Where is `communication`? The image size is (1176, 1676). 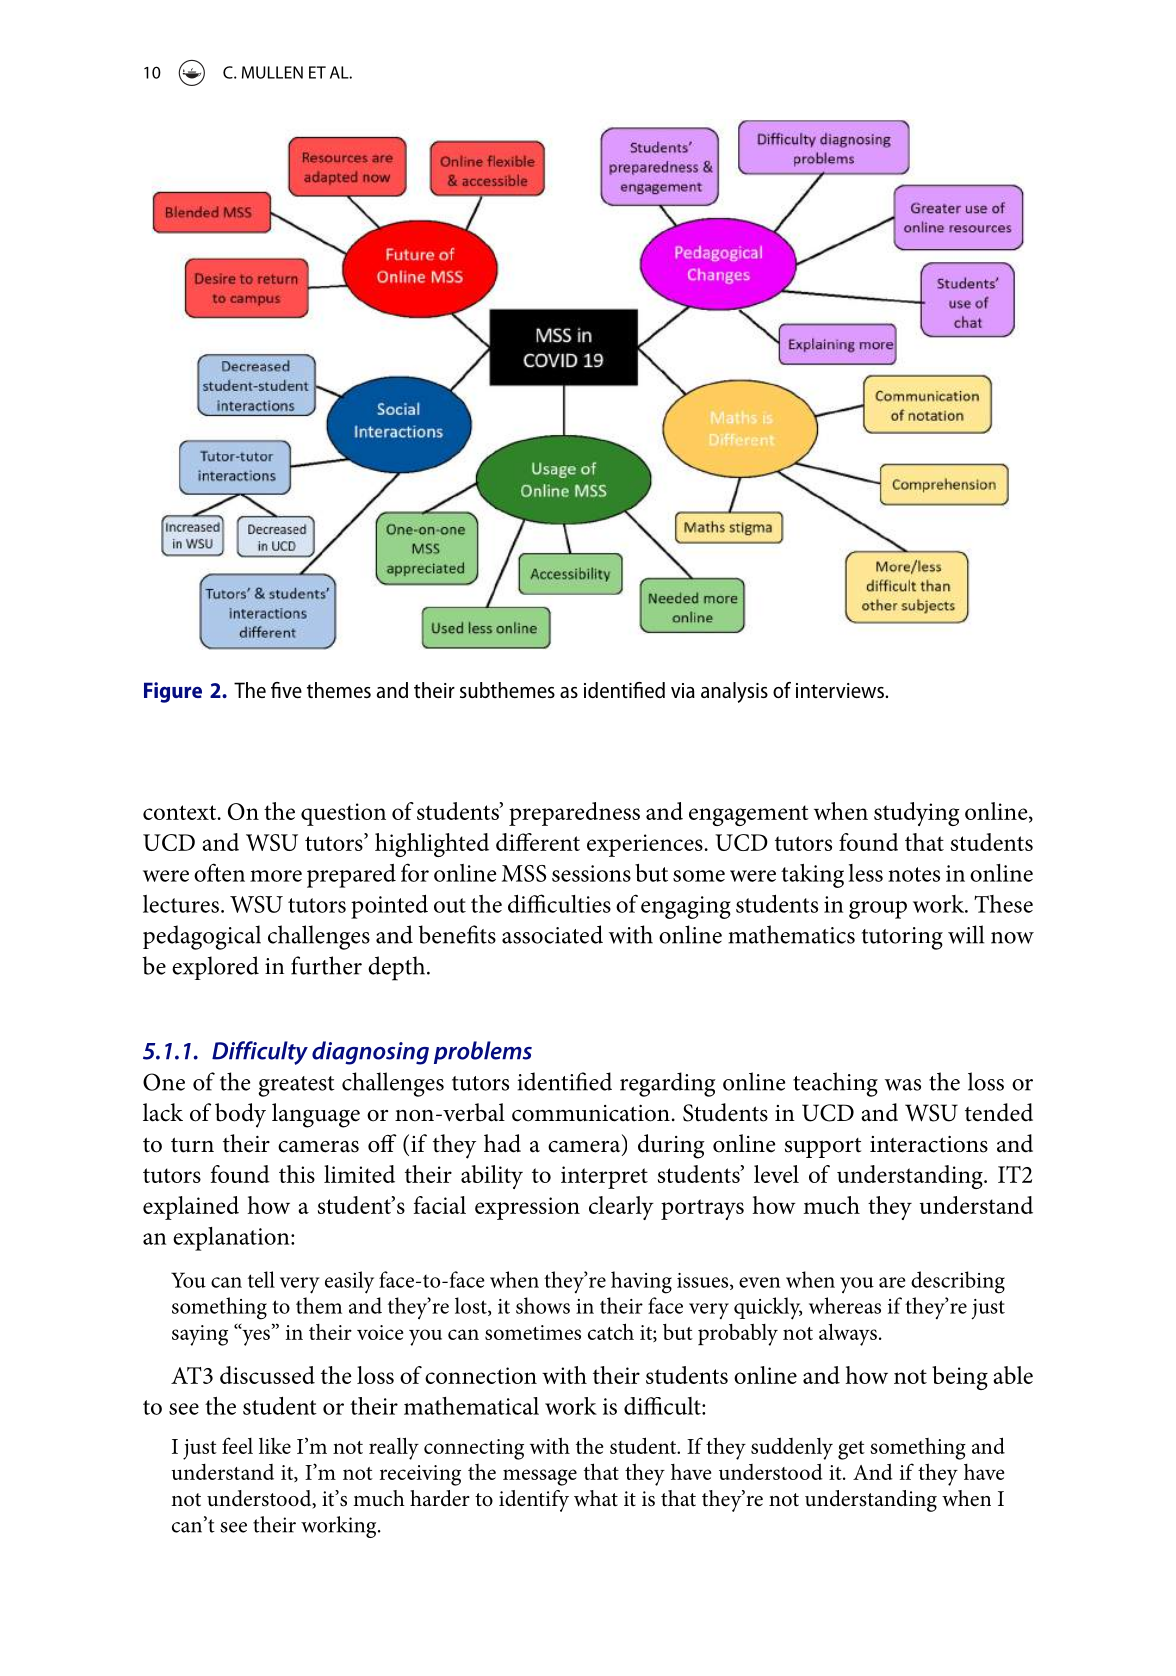 communication is located at coordinates (591, 1113).
